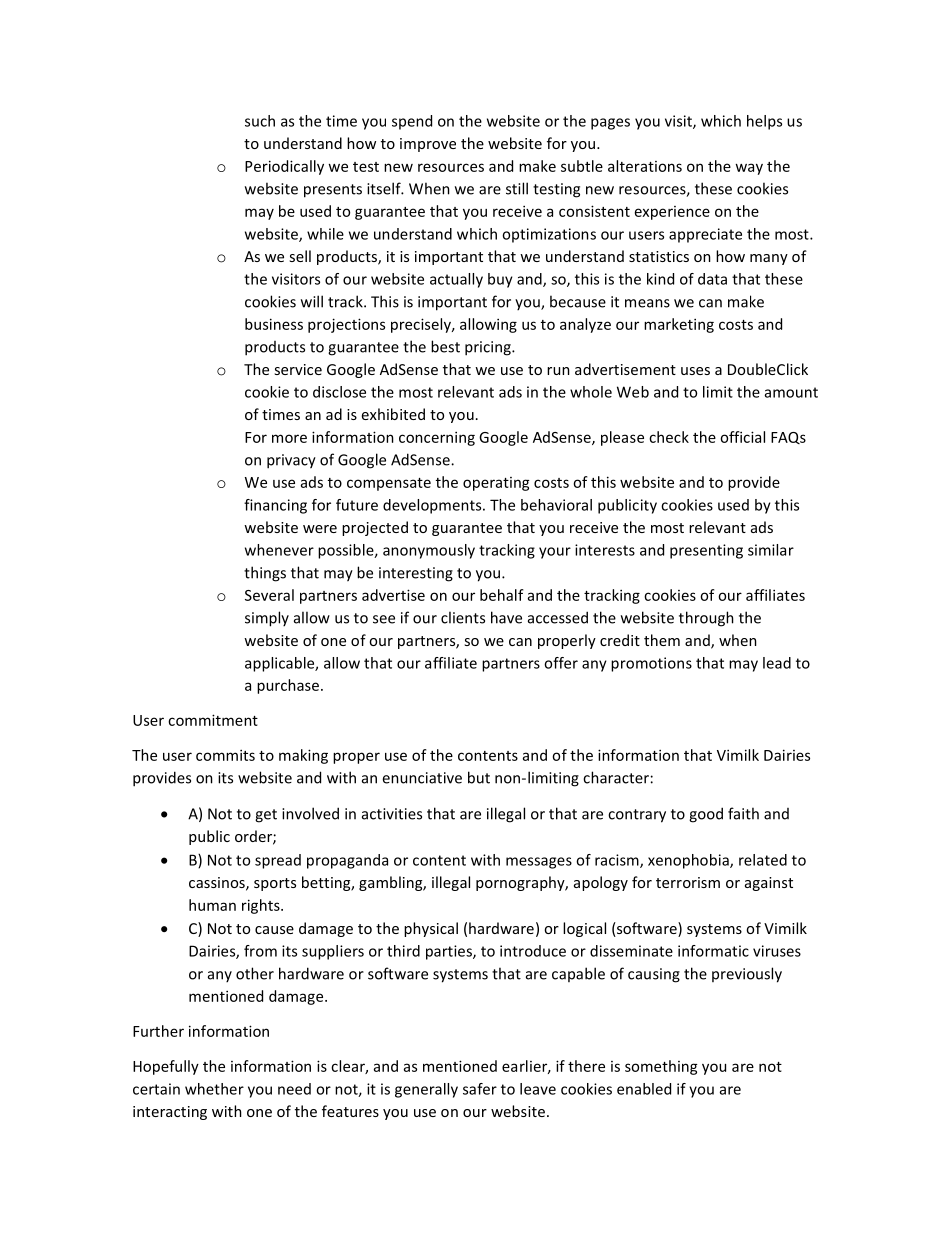 This screenshot has width=952, height=1233. Describe the element at coordinates (496, 484) in the screenshot. I see `operating` at that location.
